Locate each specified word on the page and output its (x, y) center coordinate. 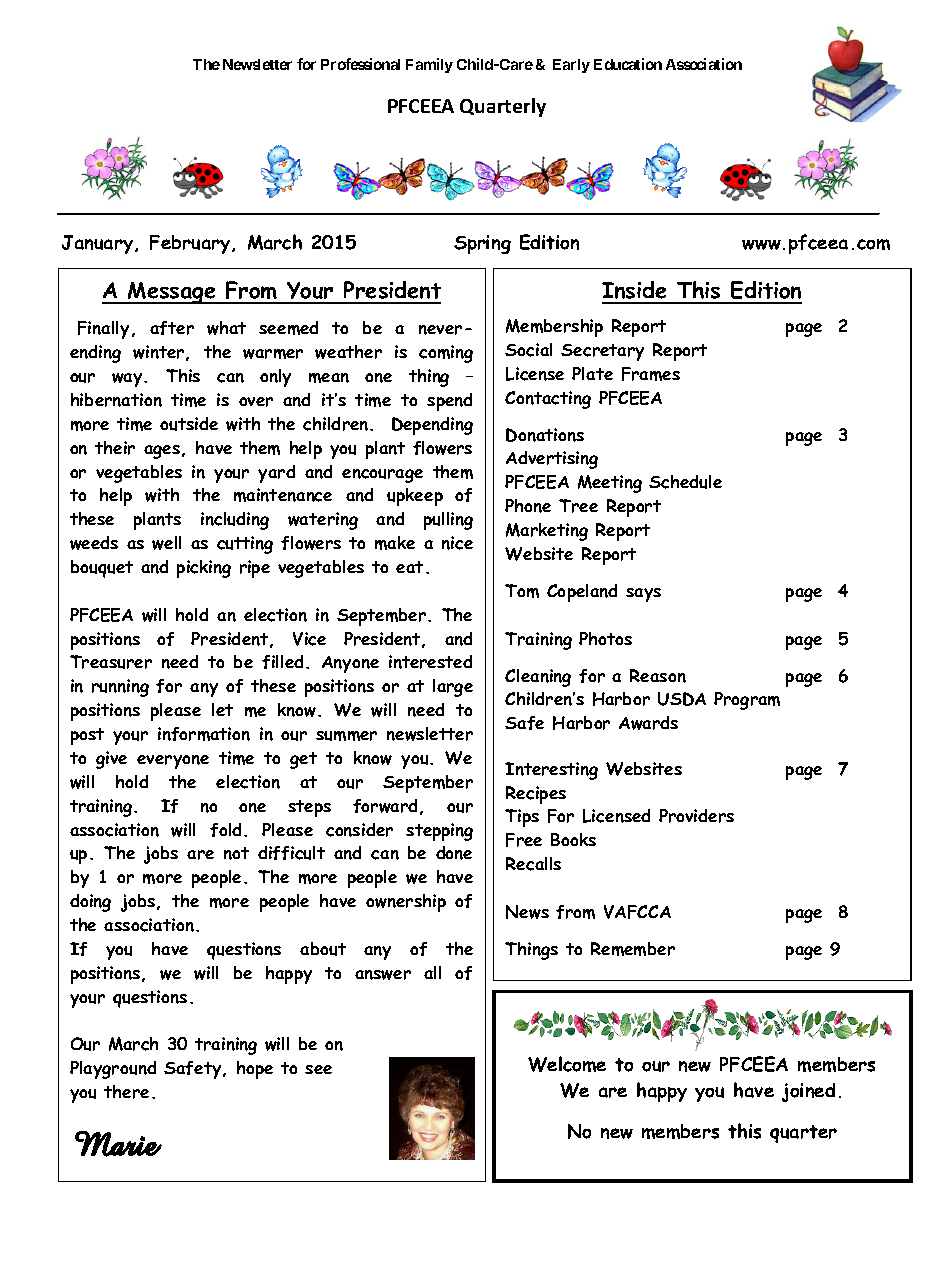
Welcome (567, 1064)
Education (628, 64)
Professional (360, 64)
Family (429, 65)
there (126, 1092)
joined (808, 1092)
